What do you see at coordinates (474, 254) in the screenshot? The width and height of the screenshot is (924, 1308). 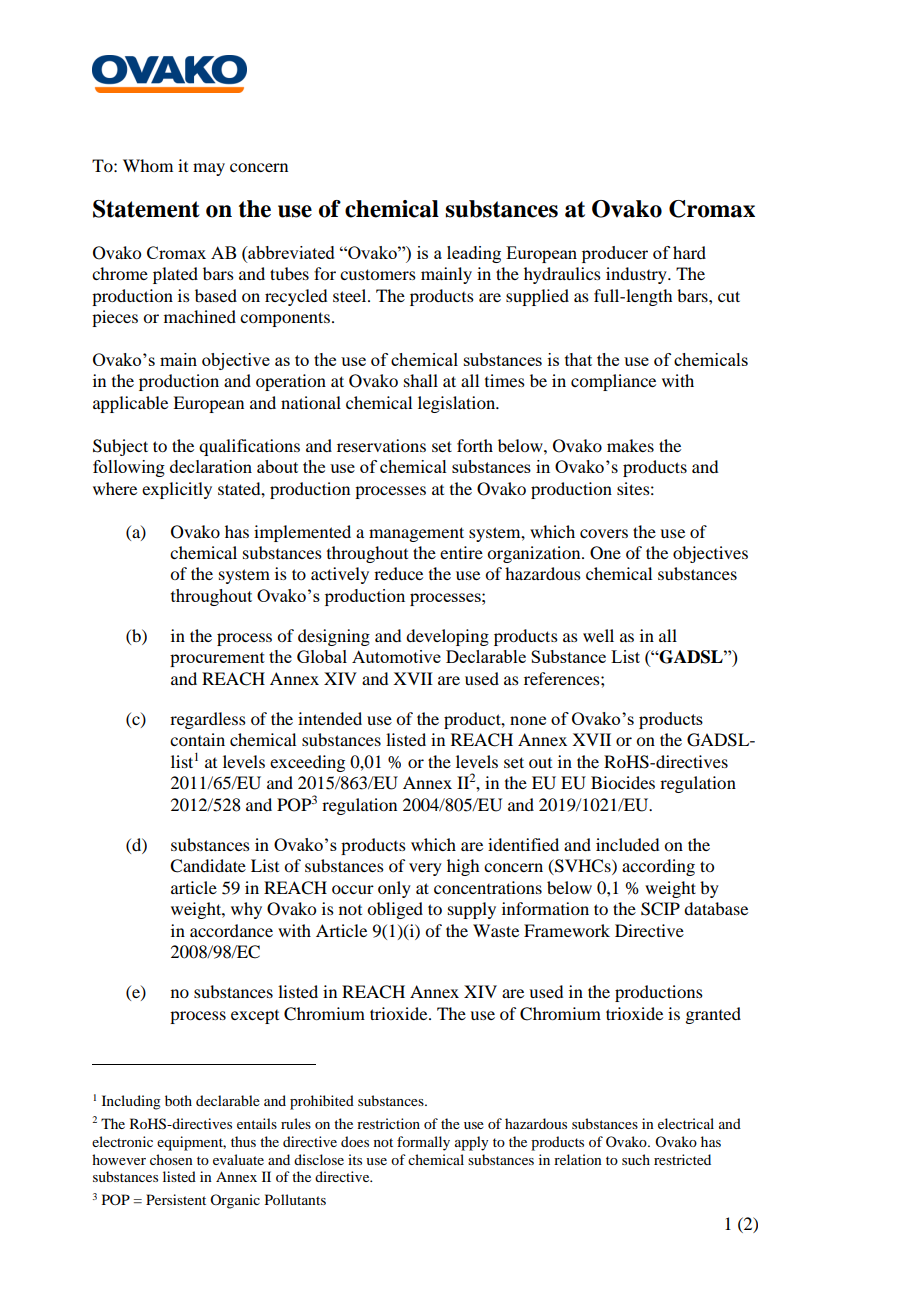 I see `leading` at bounding box center [474, 254].
